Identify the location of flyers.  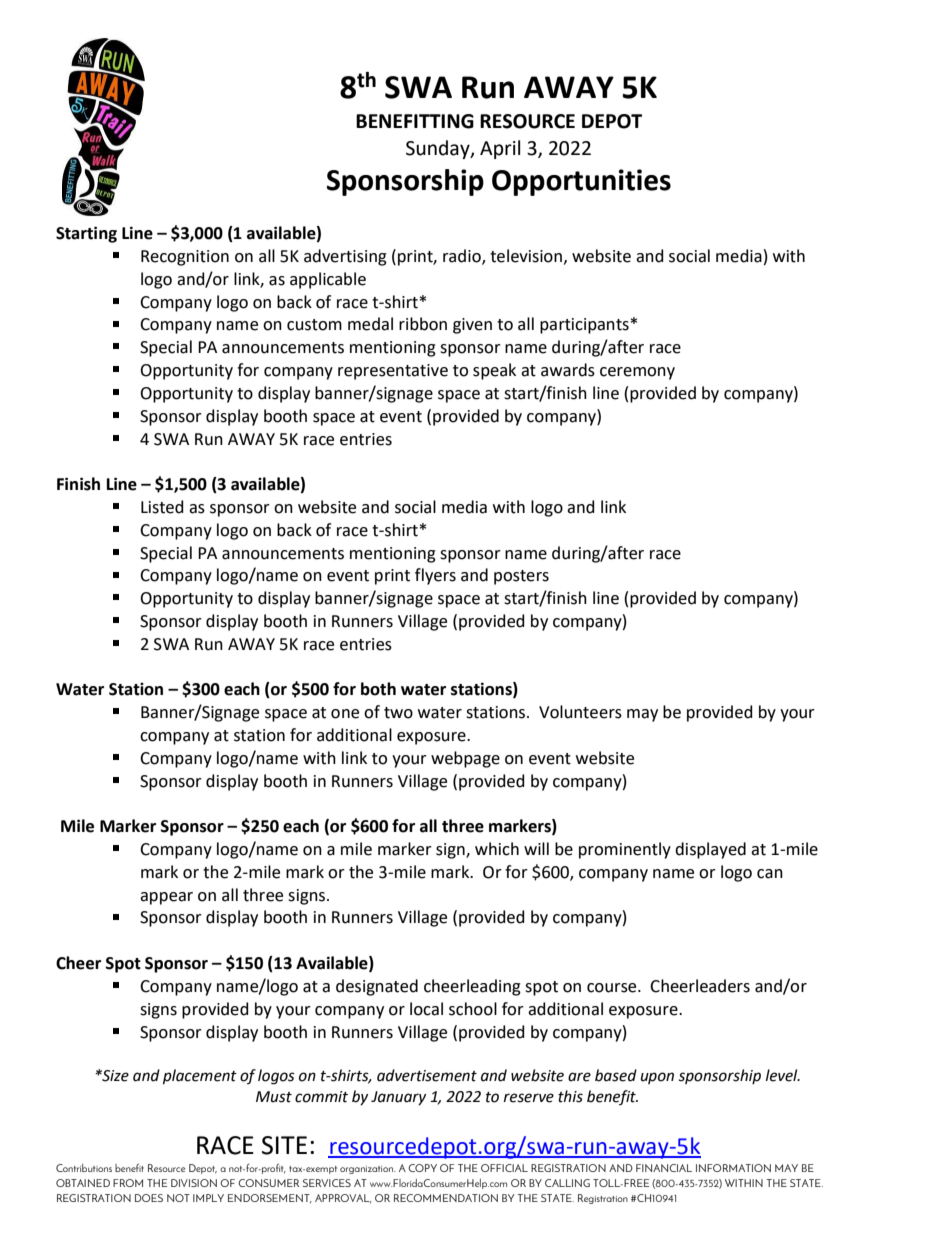
(435, 576).
